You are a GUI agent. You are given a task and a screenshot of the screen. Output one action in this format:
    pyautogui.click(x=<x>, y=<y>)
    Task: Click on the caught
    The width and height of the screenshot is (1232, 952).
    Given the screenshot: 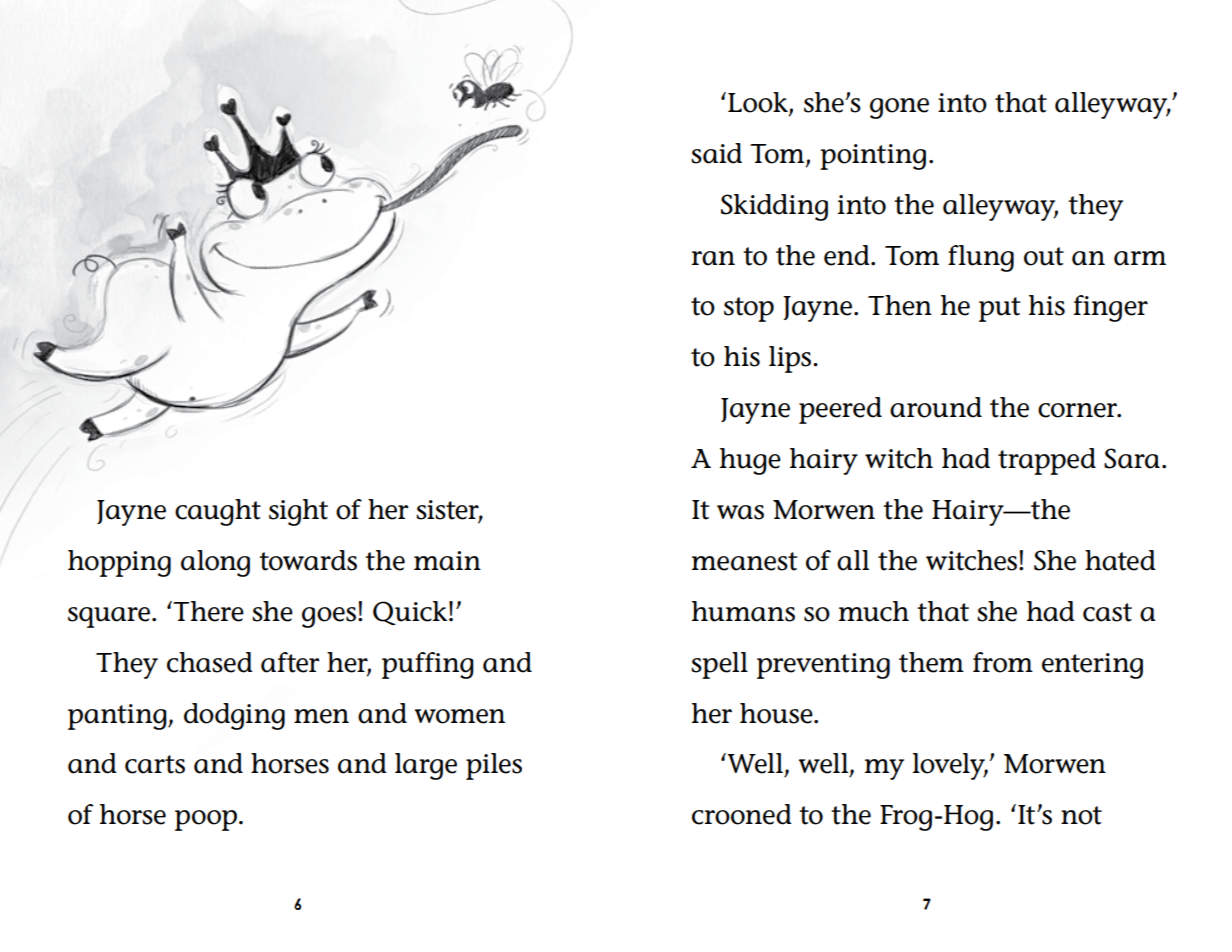 What is the action you would take?
    pyautogui.click(x=218, y=512)
